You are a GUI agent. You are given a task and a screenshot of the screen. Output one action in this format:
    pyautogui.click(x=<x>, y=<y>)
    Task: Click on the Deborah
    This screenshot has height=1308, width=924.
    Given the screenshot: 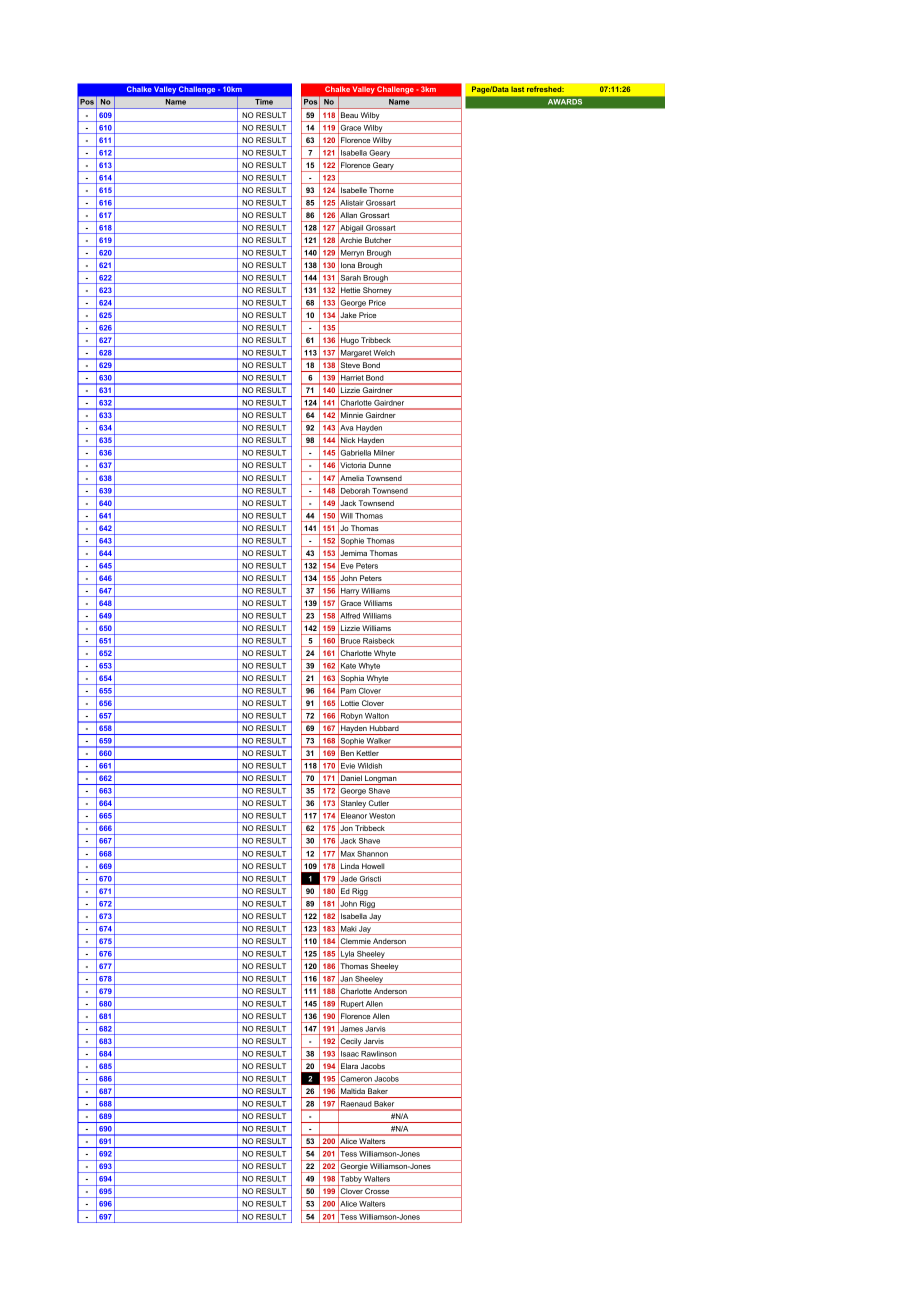 What is the action you would take?
    pyautogui.click(x=355, y=491)
